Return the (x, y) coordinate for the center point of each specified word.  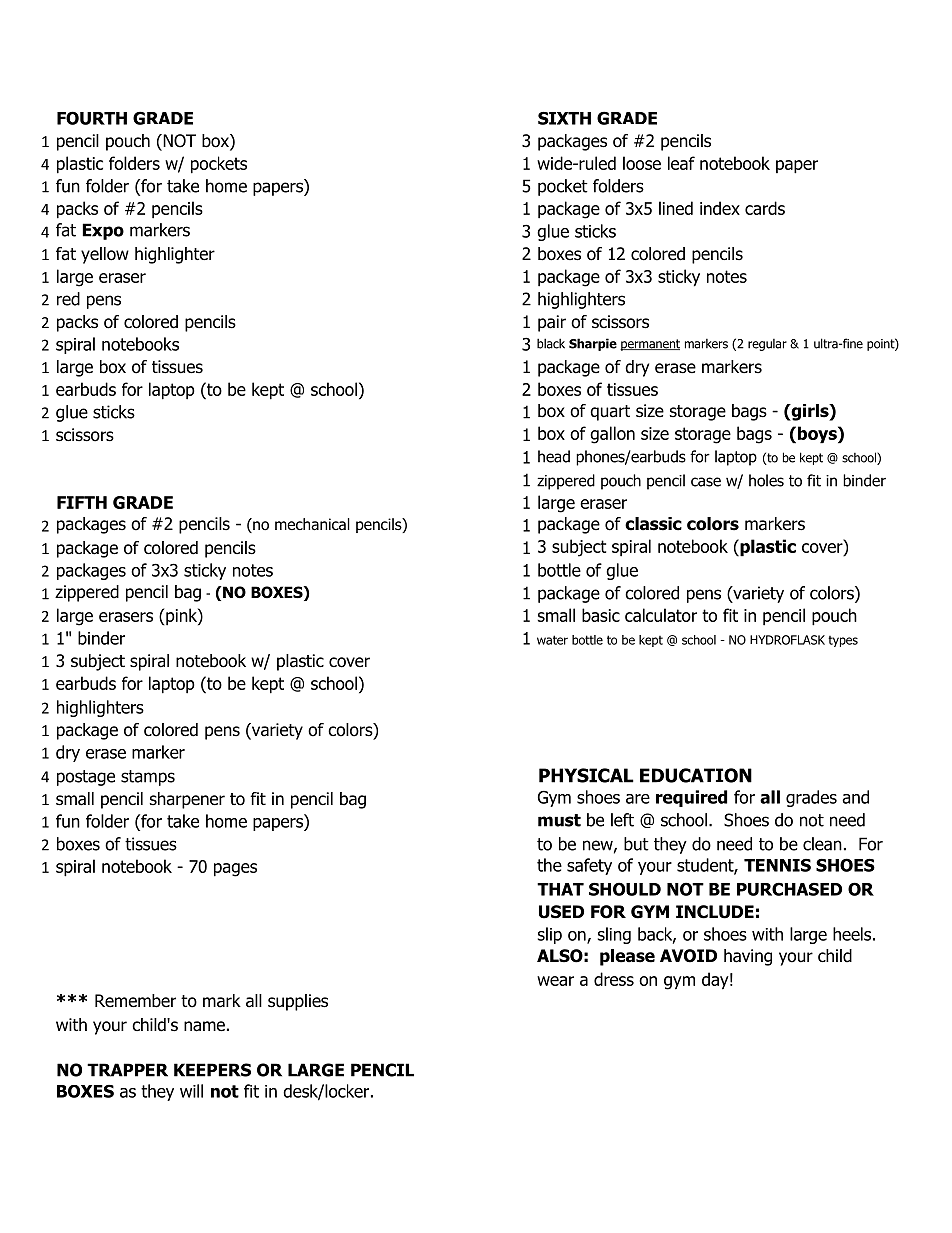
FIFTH (82, 502)
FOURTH (92, 118)
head (554, 456)
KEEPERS (212, 1070)
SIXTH (564, 118)
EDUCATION (696, 775)
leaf (681, 163)
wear (555, 981)
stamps (148, 778)
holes (766, 480)
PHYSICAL (586, 775)
